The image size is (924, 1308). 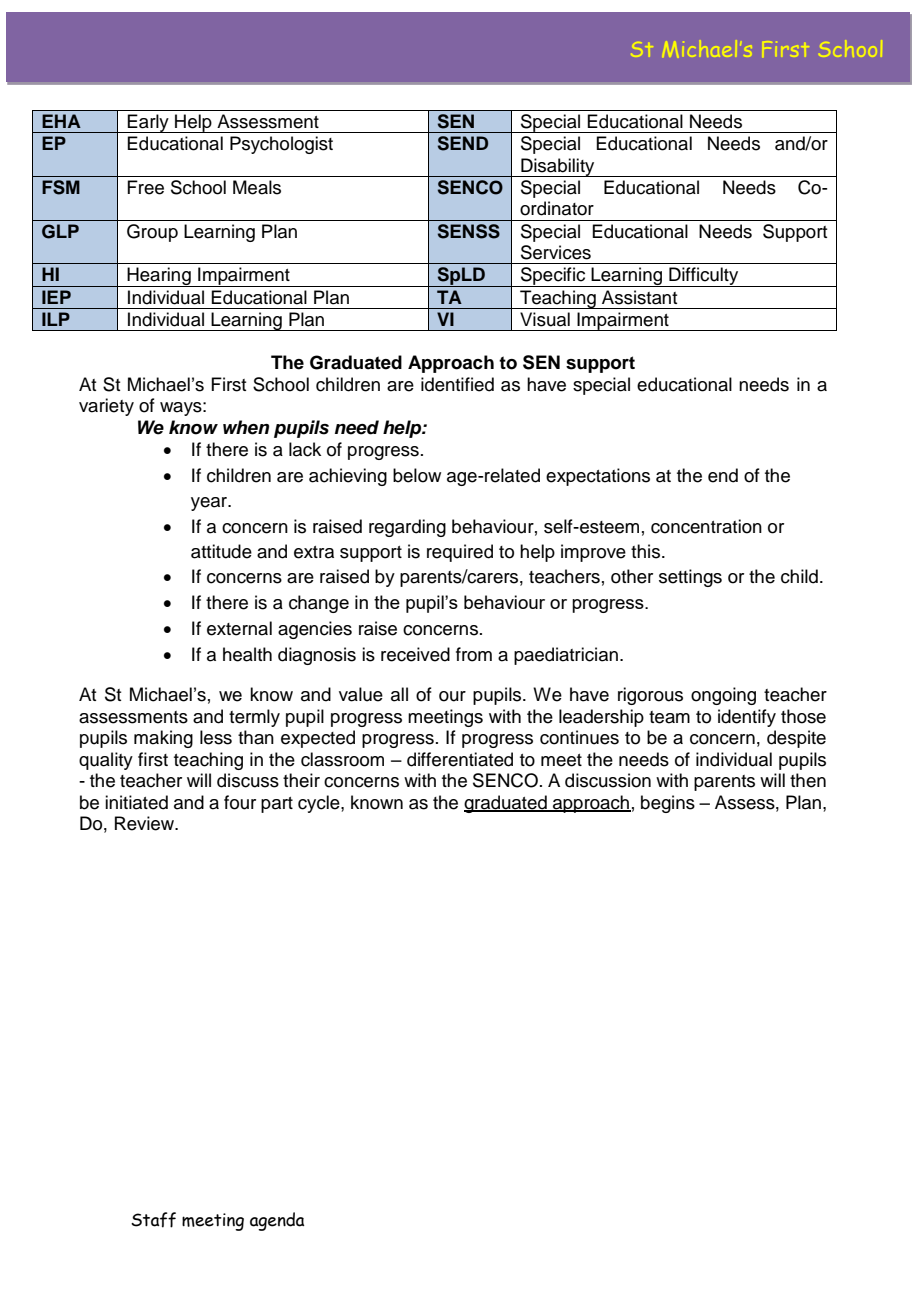 I want to click on Free, so click(x=145, y=187).
